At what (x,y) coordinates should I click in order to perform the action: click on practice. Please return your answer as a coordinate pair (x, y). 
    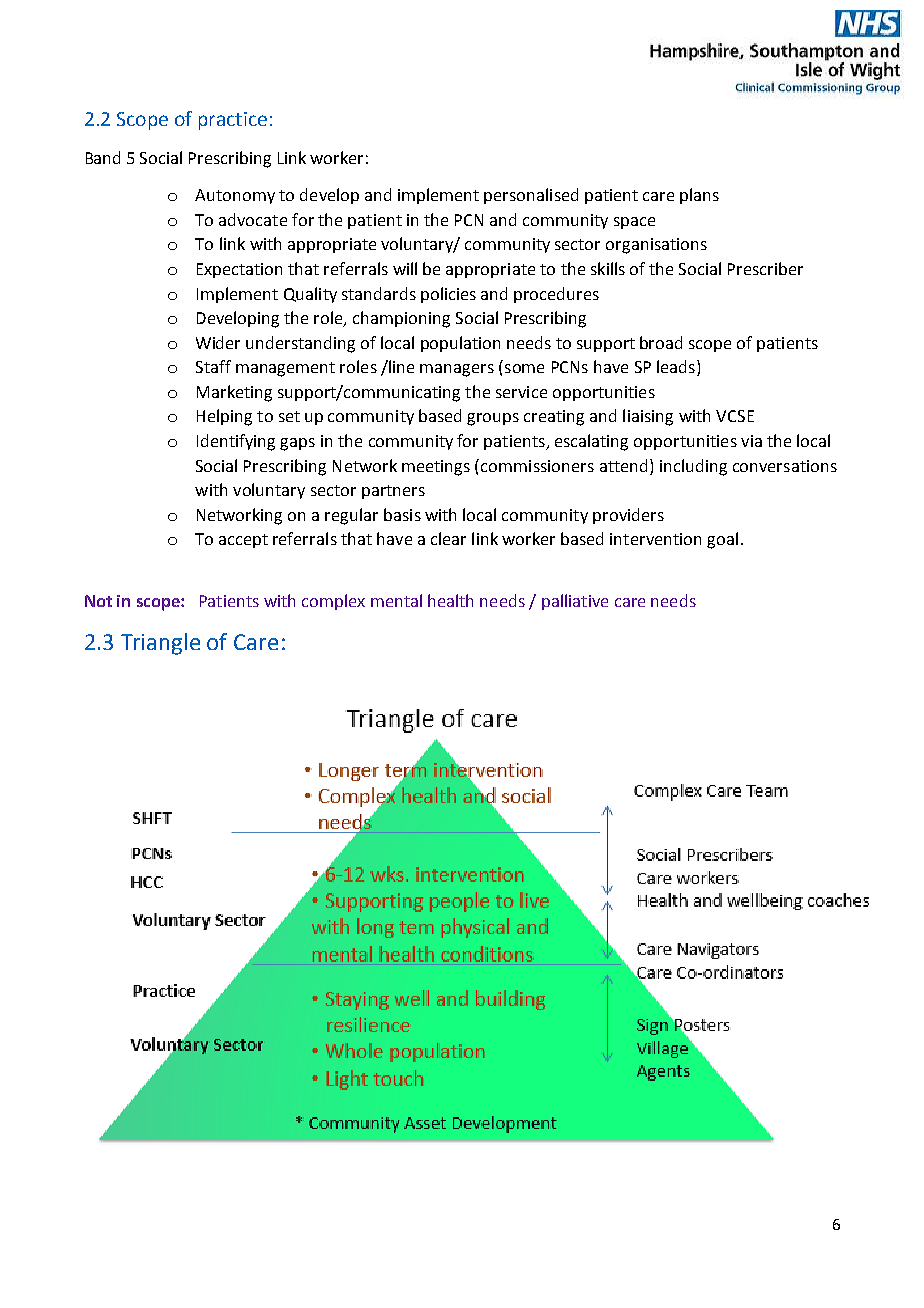
    Looking at the image, I should click on (233, 121).
